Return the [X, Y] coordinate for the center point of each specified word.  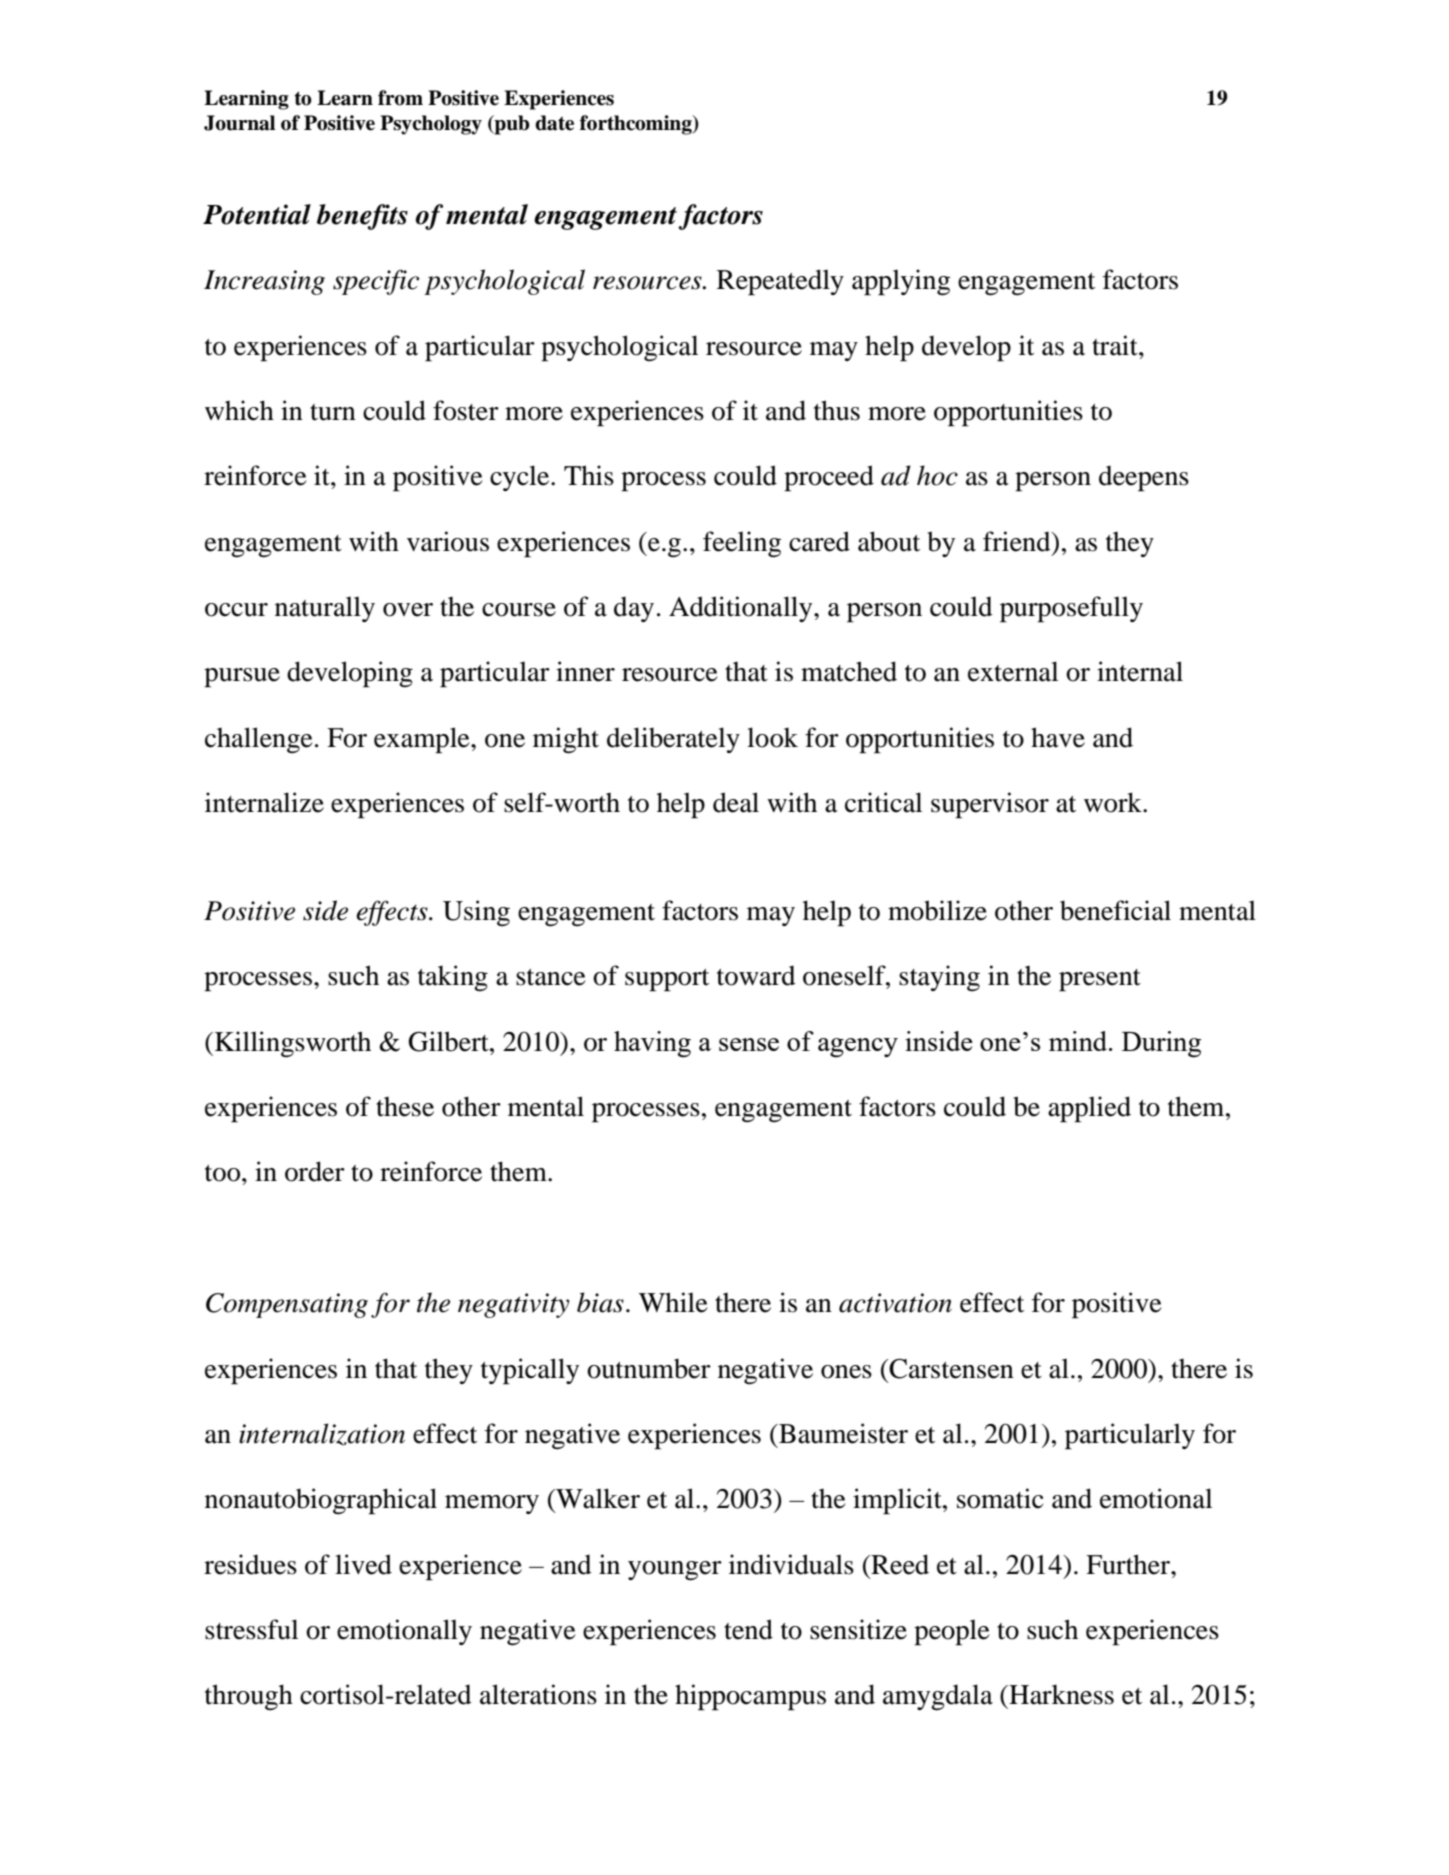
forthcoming [637, 125]
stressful [251, 1629]
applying [901, 282]
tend [748, 1629]
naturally [325, 609]
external [1013, 671]
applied [1089, 1109]
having [652, 1044]
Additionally [742, 609]
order [315, 1171]
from [400, 98]
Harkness [1060, 1694]
